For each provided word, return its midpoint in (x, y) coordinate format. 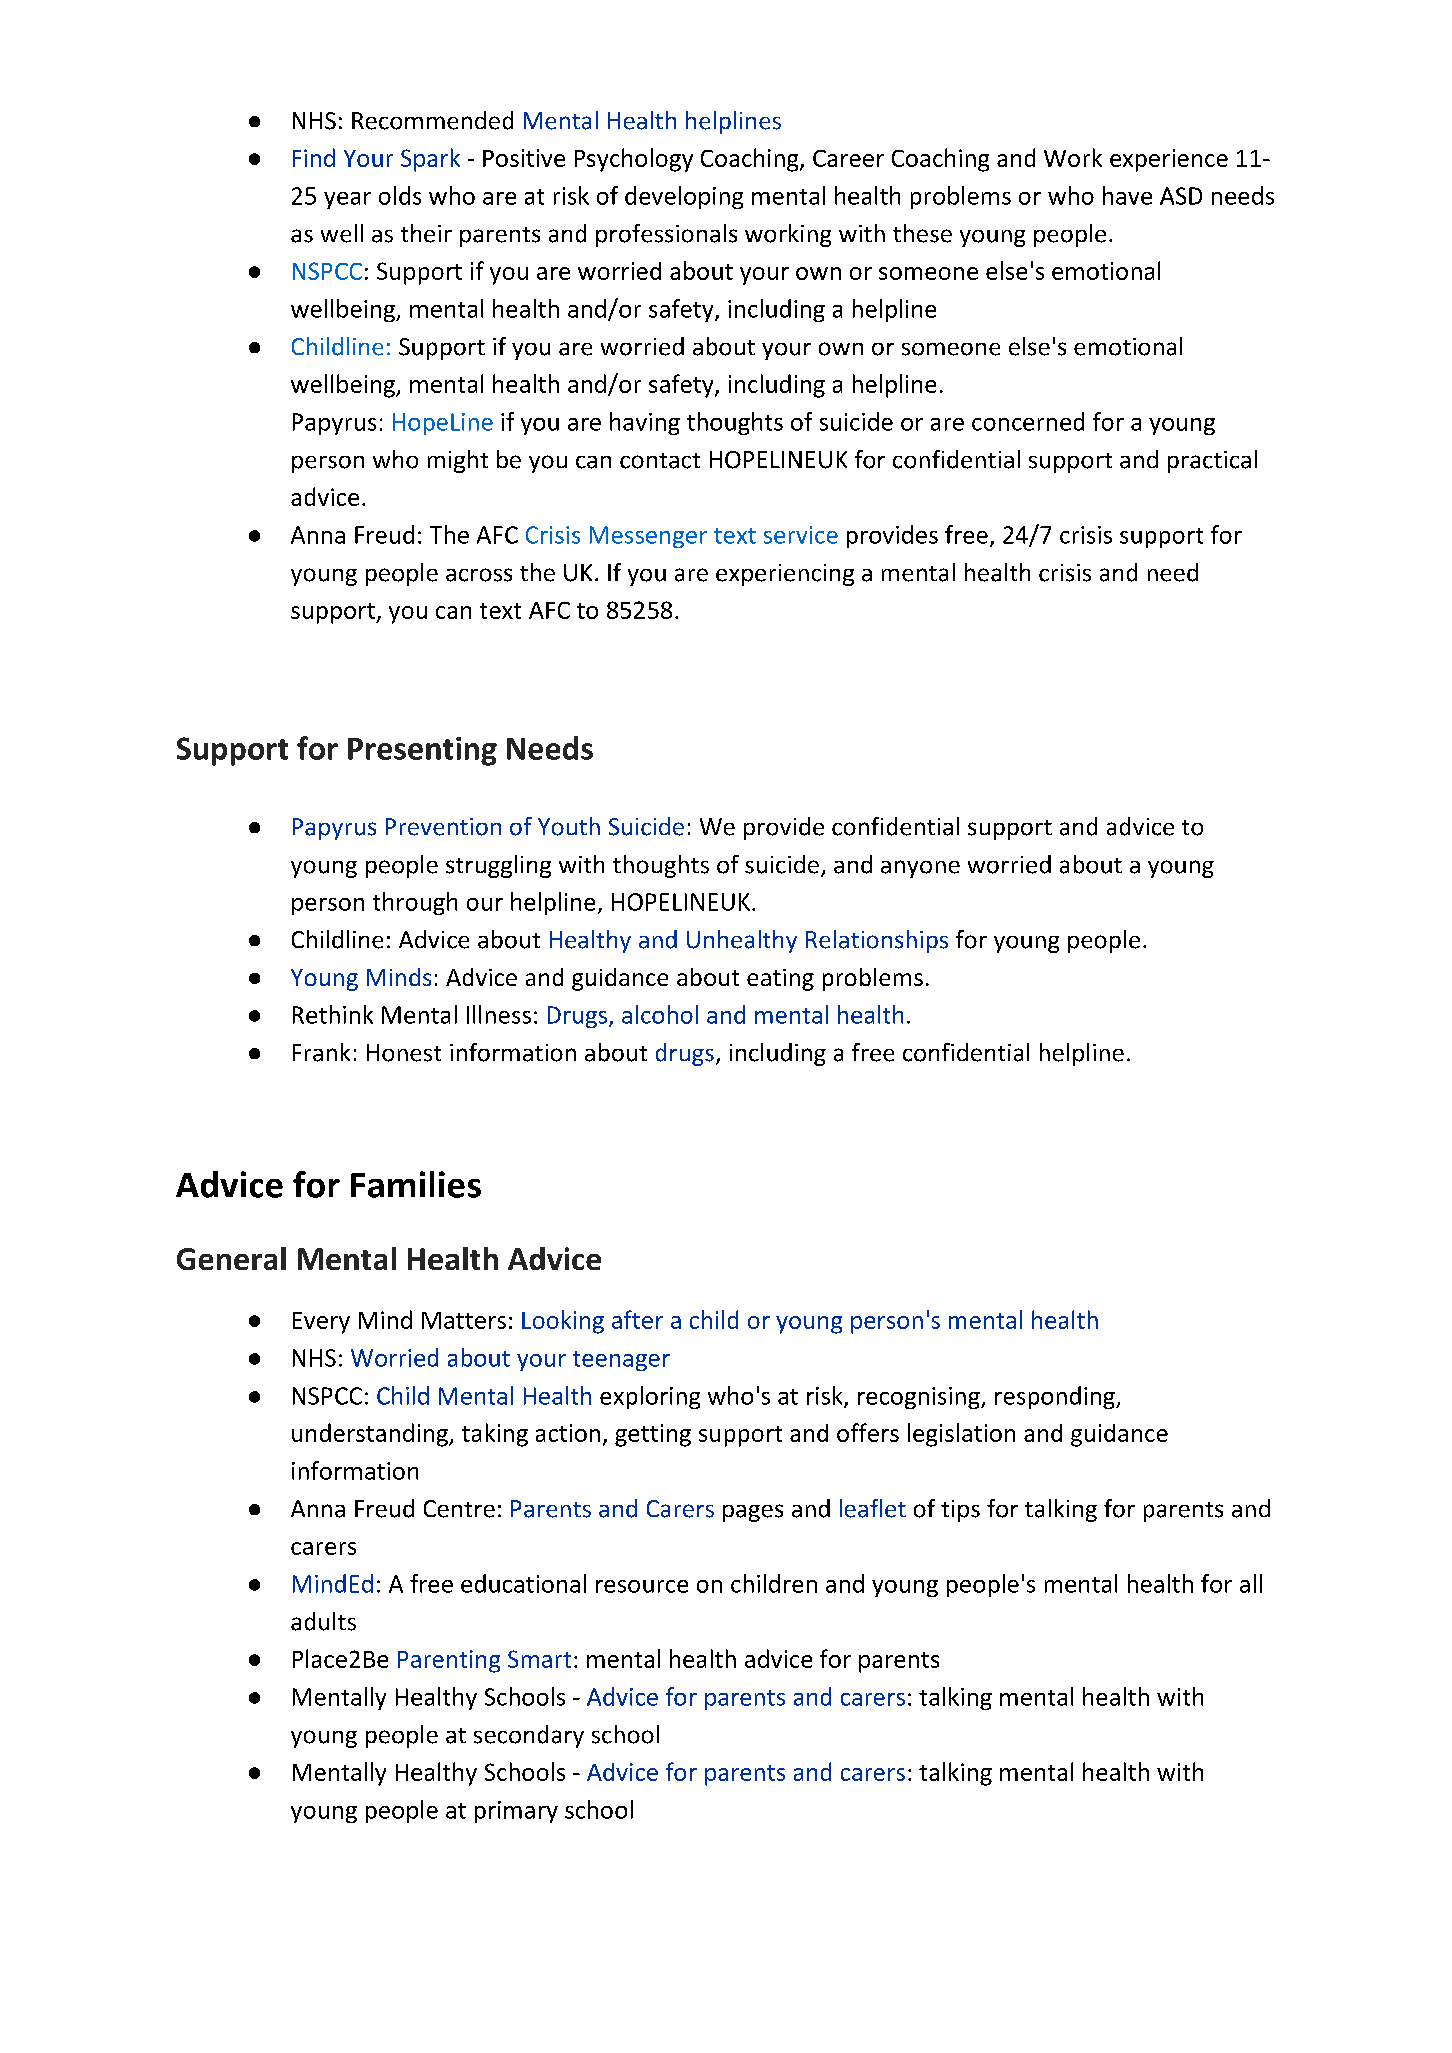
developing (684, 197)
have (1127, 195)
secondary (529, 1736)
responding (1056, 1397)
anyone (920, 869)
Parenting (449, 1661)
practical (1212, 461)
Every (321, 1323)
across (479, 575)
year (347, 200)
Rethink (333, 1014)
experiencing (785, 575)
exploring (650, 1397)
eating (780, 980)
